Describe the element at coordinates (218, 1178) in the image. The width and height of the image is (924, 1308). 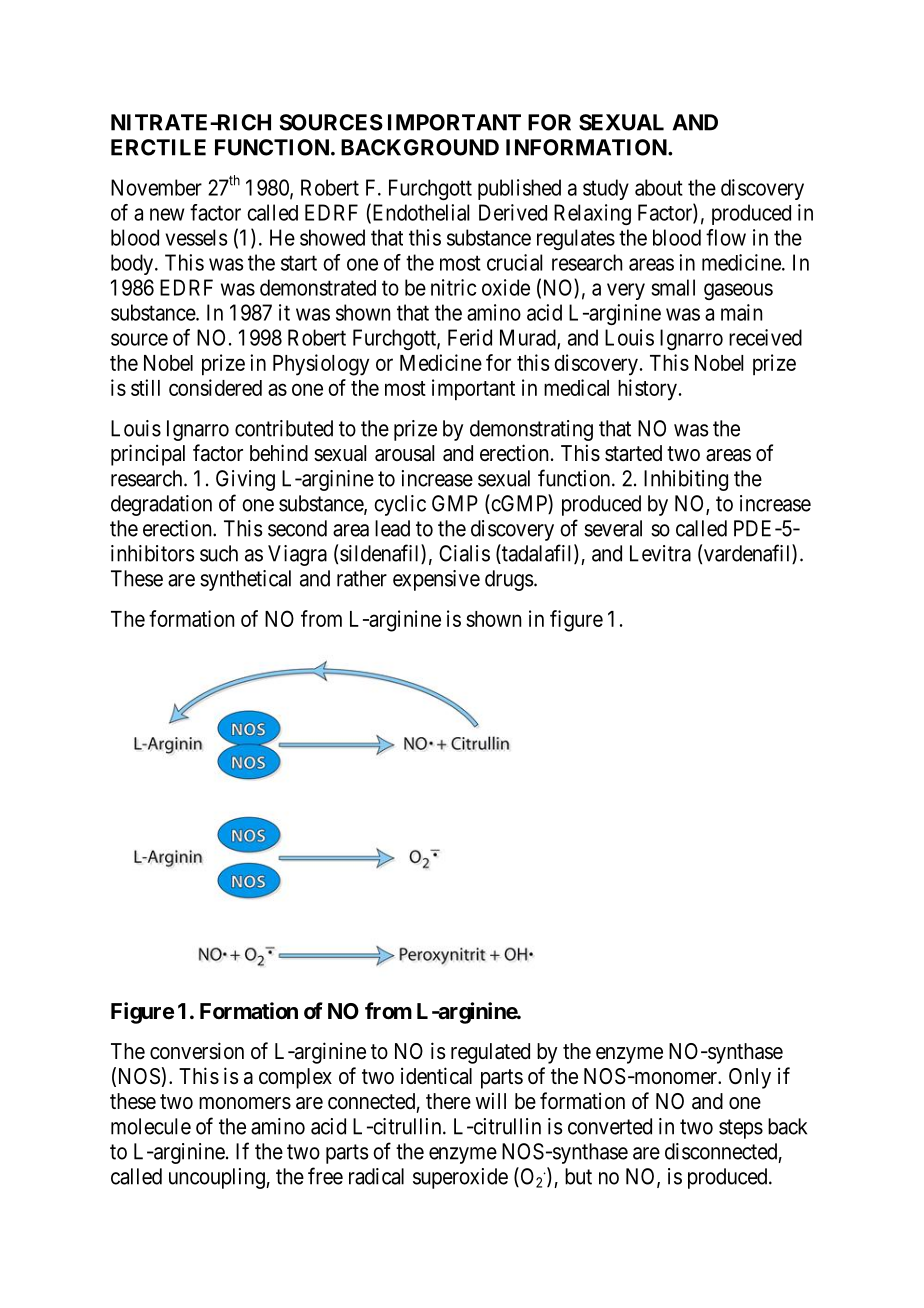
I see `uncoupling` at that location.
